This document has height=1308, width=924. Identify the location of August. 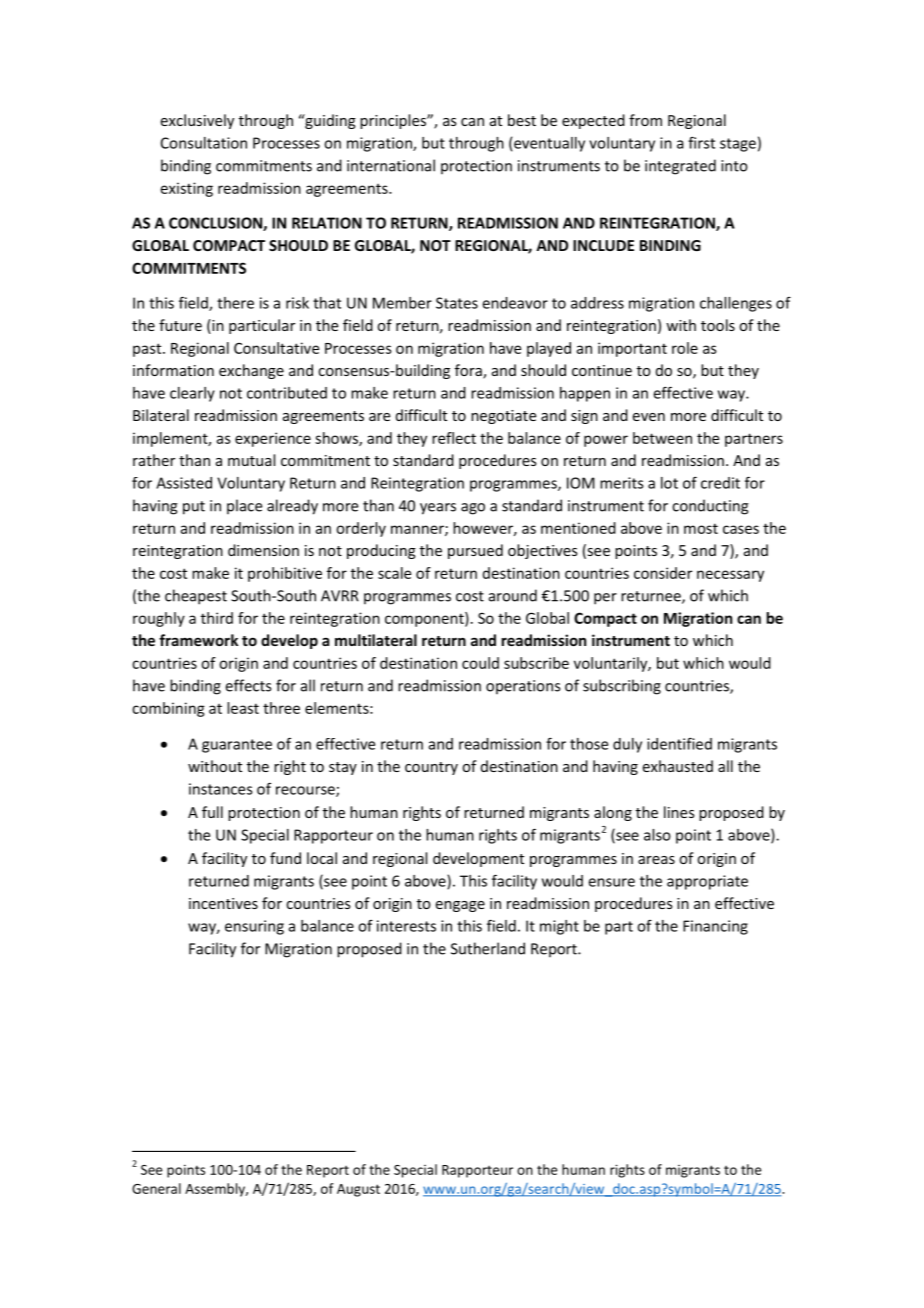
(358, 1190).
